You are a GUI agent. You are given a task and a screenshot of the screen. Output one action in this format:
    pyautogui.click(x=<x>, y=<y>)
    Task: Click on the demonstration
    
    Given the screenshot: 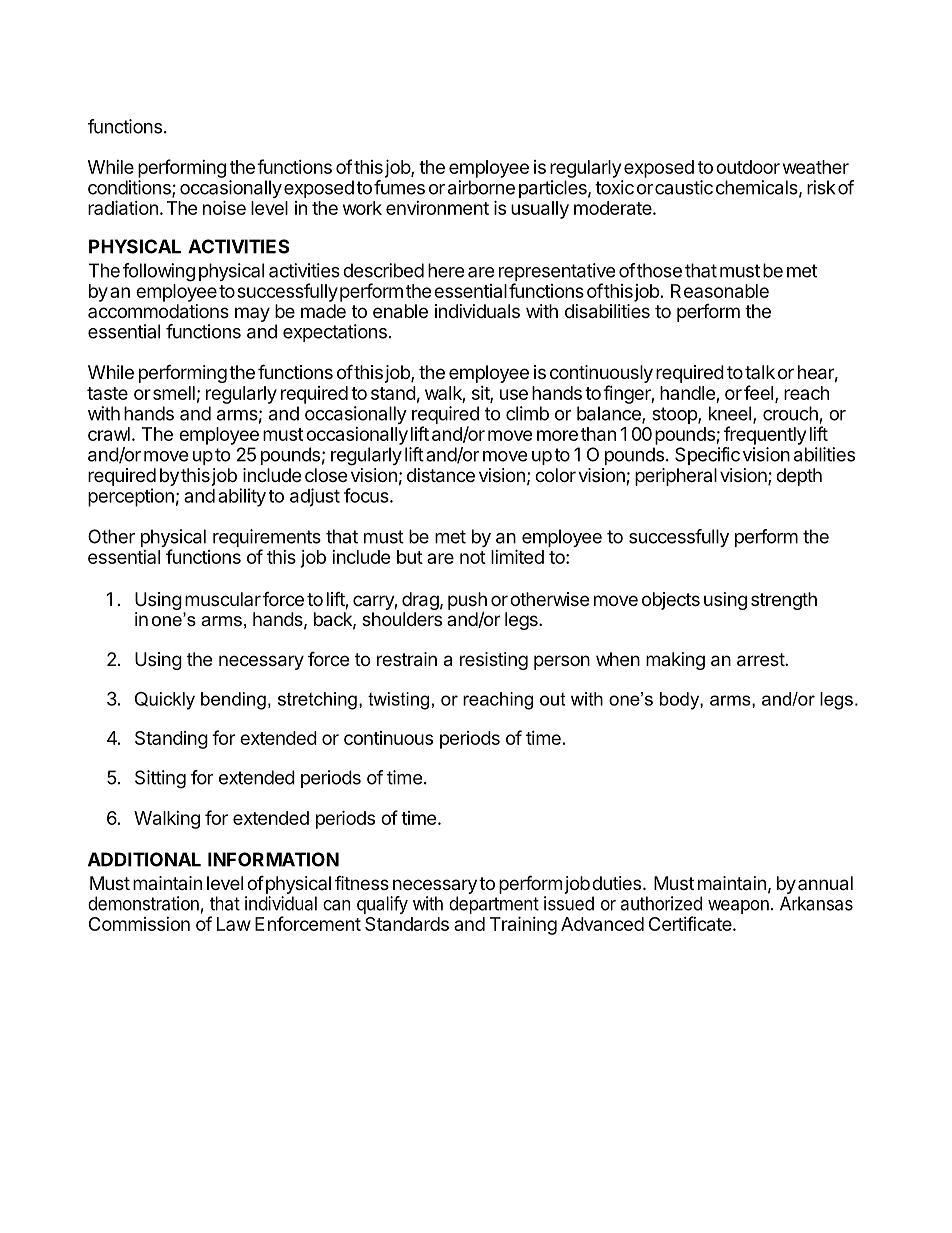 What is the action you would take?
    pyautogui.click(x=143, y=903)
